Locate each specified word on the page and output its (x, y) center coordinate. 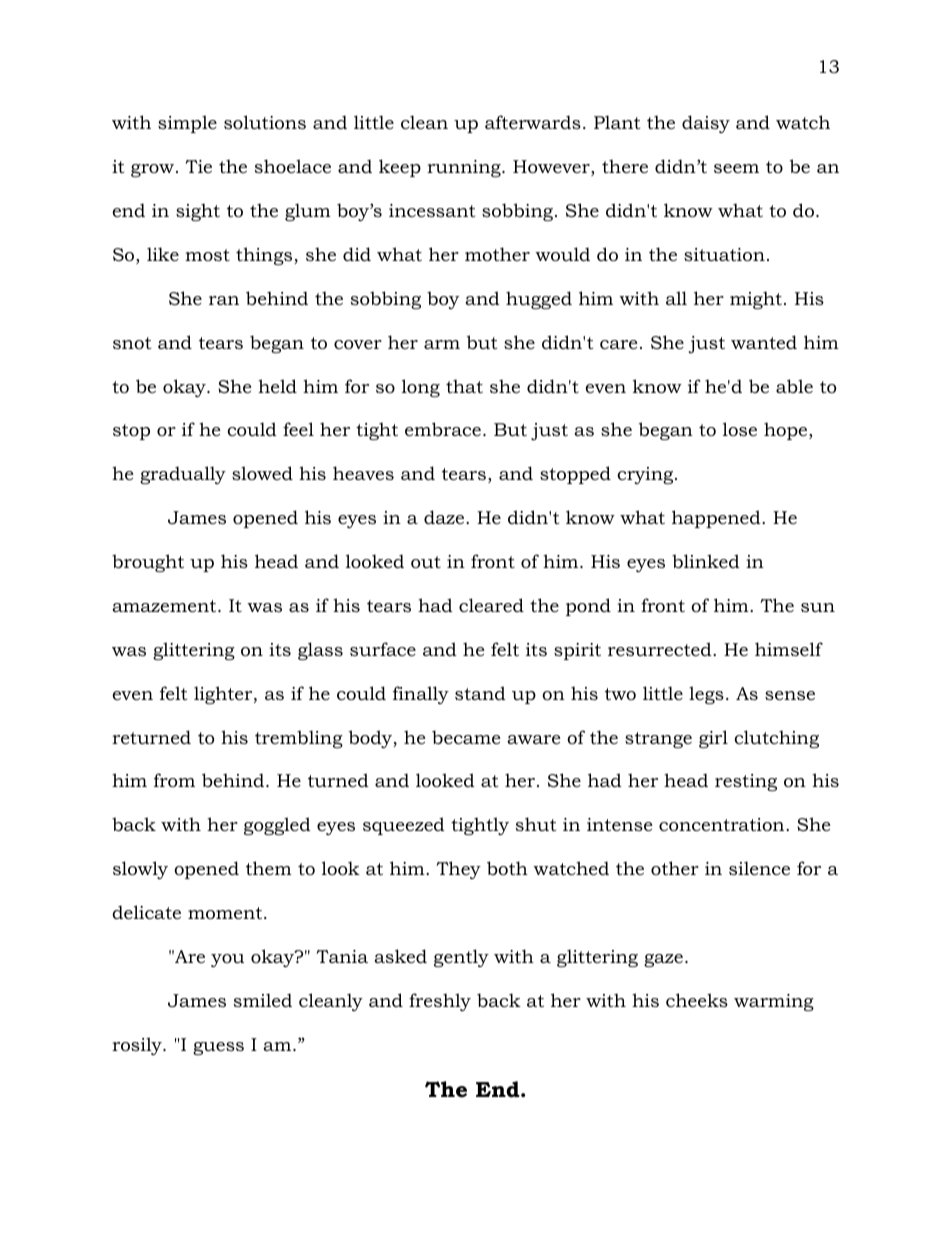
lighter (224, 695)
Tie (198, 166)
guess (218, 1048)
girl (713, 739)
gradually (183, 475)
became (466, 737)
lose (740, 429)
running (465, 168)
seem (736, 168)
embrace (443, 429)
